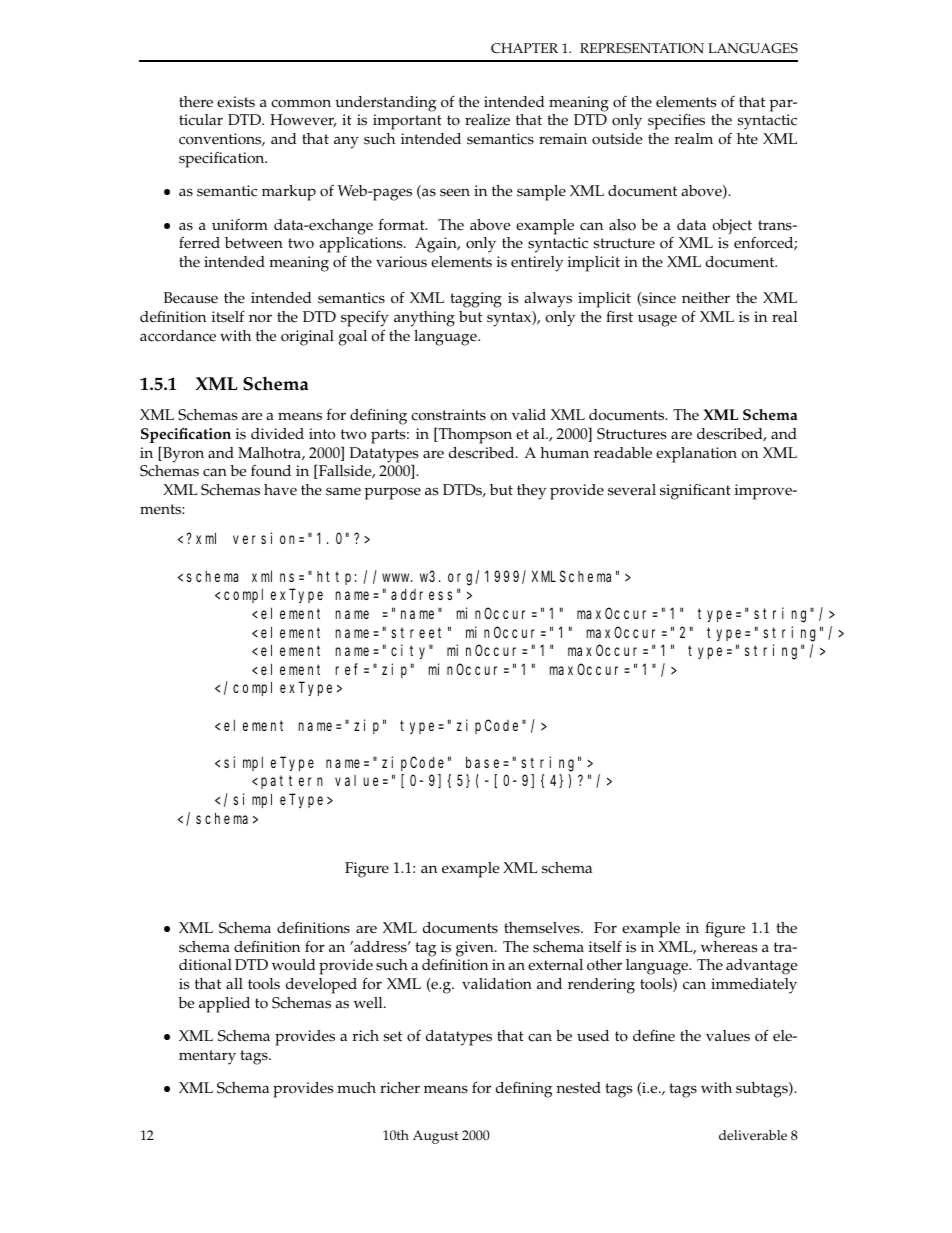 The image size is (952, 1233). Describe the element at coordinates (676, 121) in the screenshot. I see `specifies` at that location.
